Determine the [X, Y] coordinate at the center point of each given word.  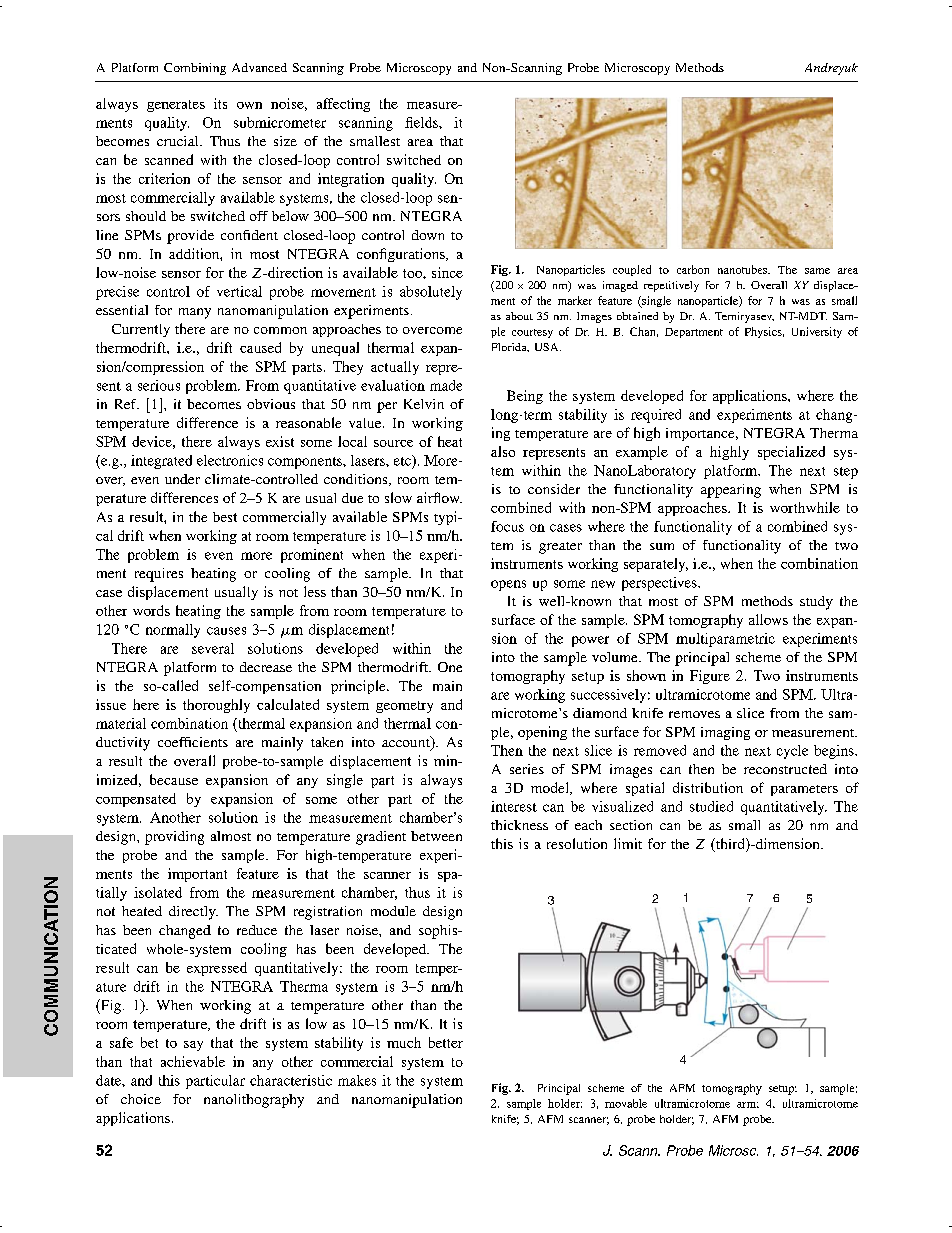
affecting [343, 105]
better [446, 1042]
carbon [693, 269]
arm [748, 1105]
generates [176, 106]
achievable [193, 1061]
